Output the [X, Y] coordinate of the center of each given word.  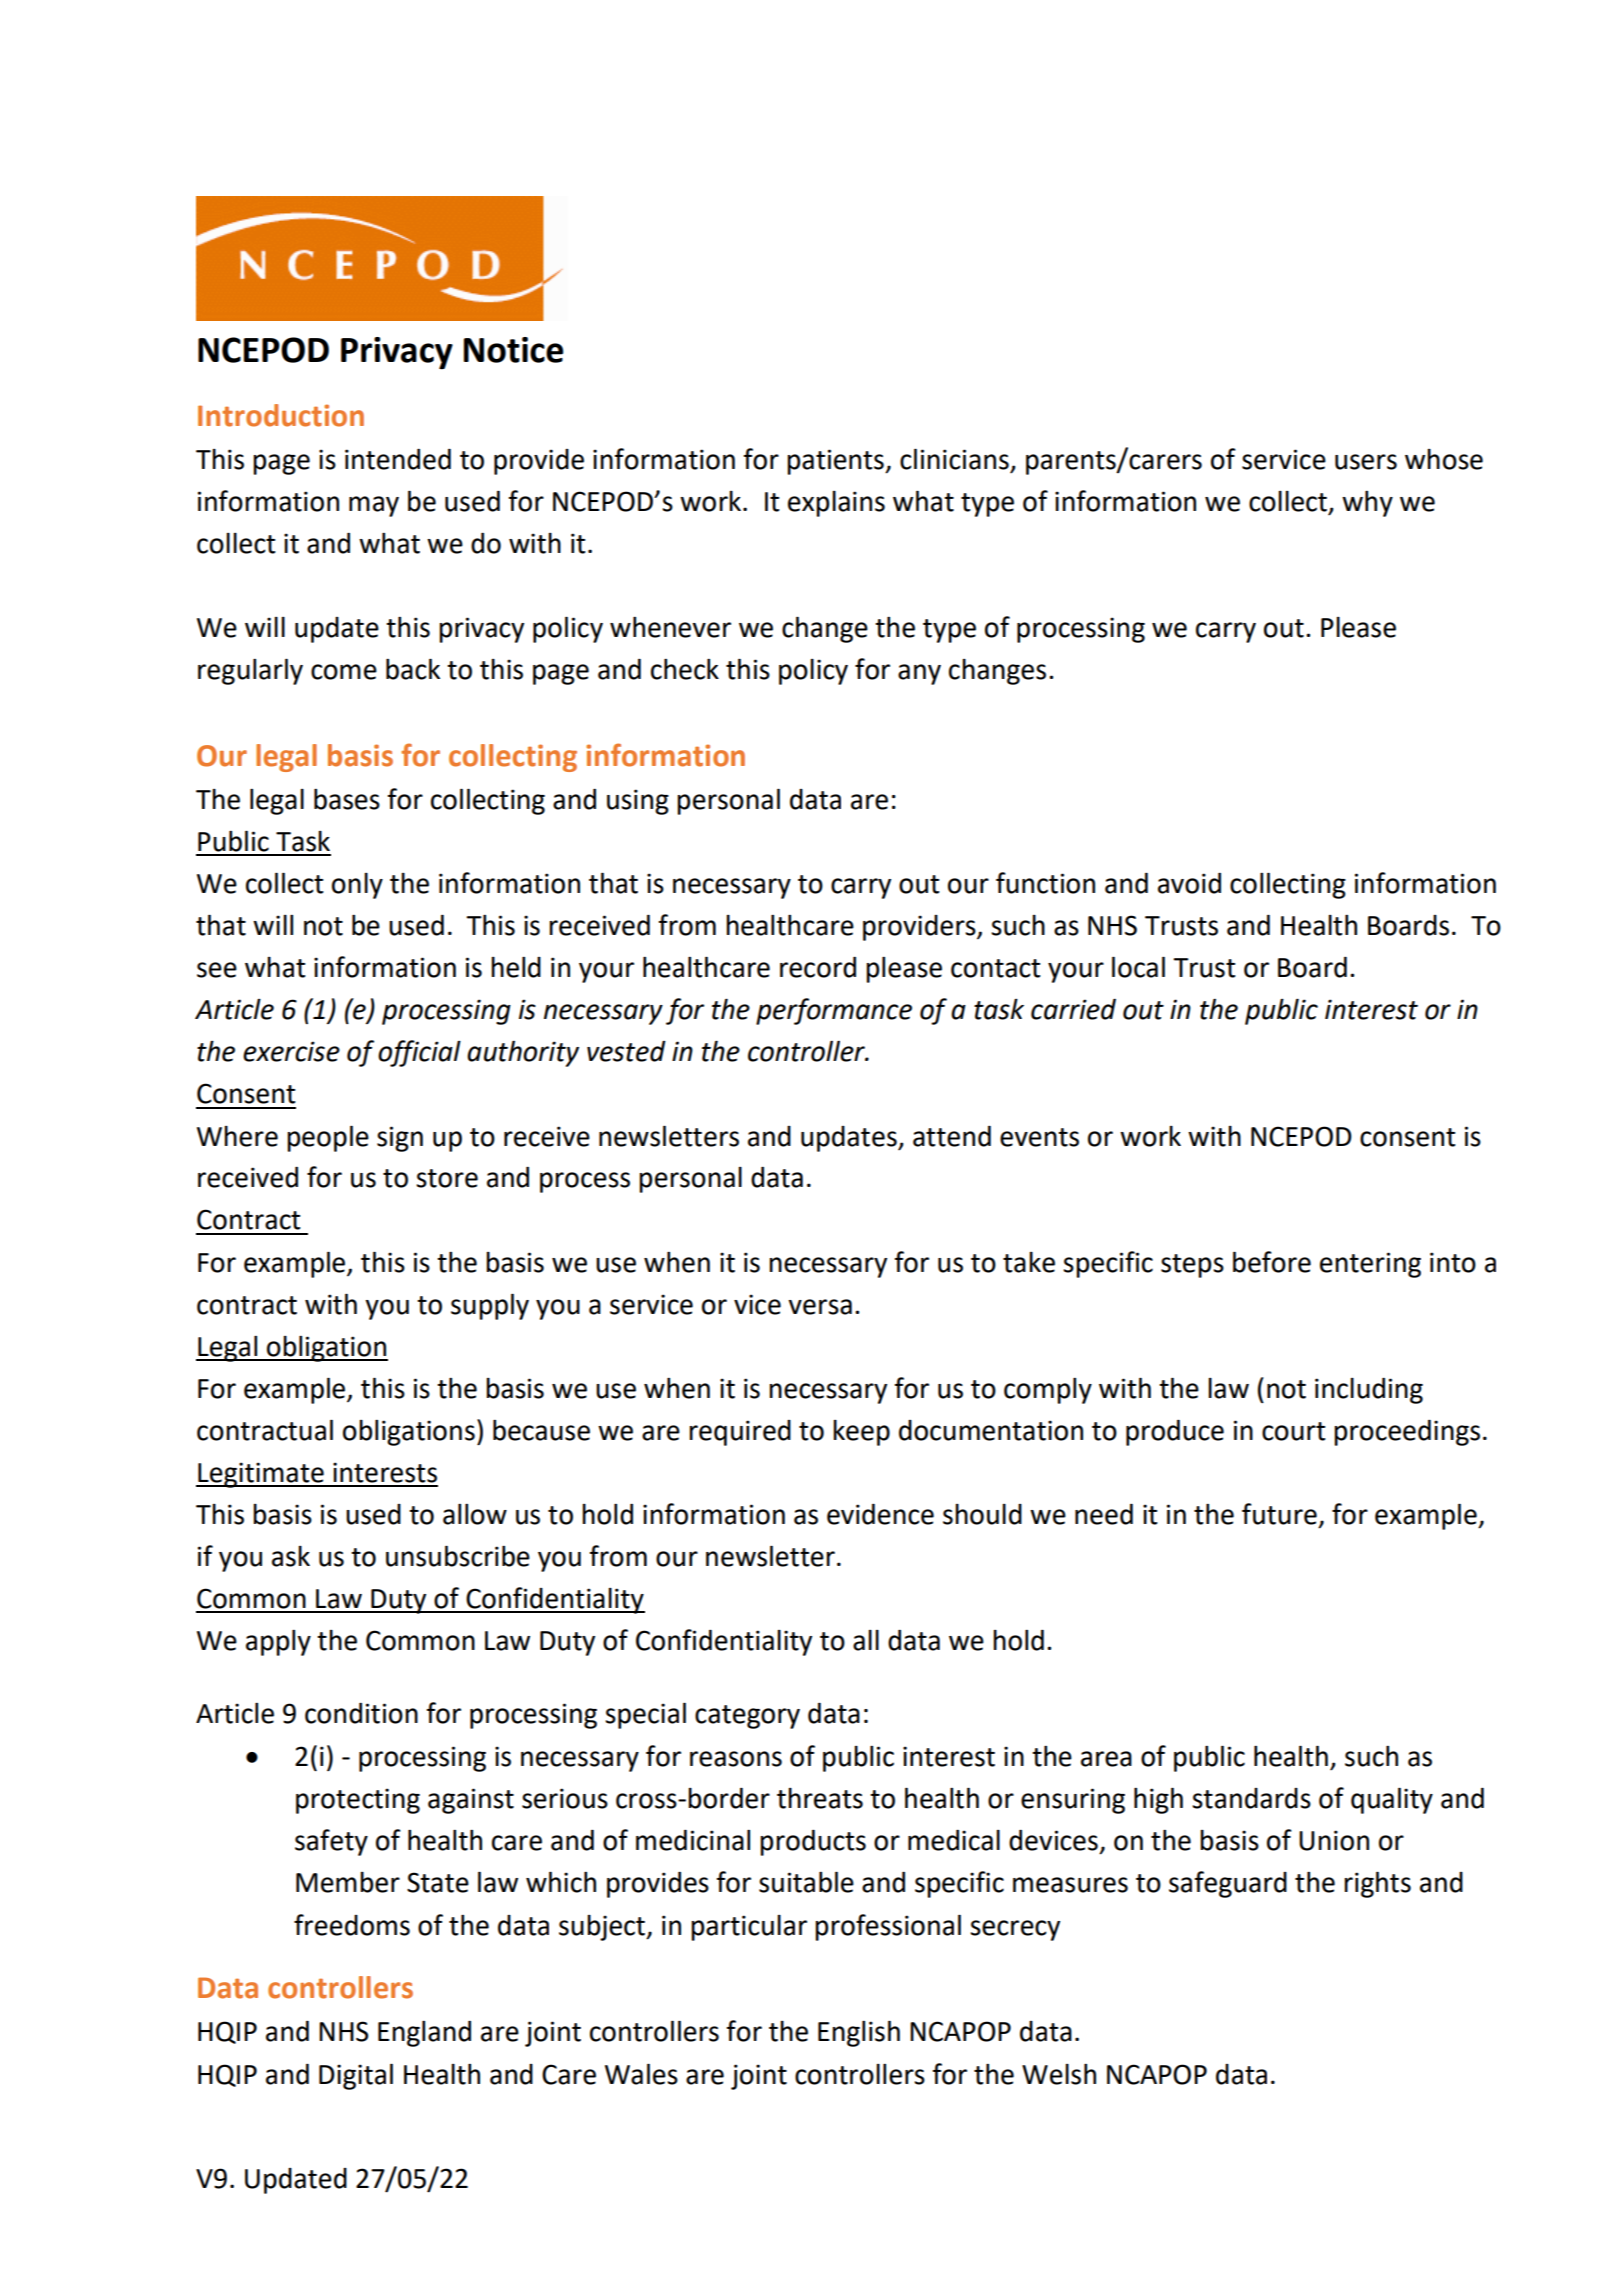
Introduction [281, 415]
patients [836, 462]
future [1279, 1514]
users [1366, 462]
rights [1377, 1884]
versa [820, 1307]
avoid [1189, 883]
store [447, 1178]
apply [278, 1643]
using [638, 802]
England [424, 2033]
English [859, 2033]
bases [347, 799]
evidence [880, 1514]
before [1272, 1262]
